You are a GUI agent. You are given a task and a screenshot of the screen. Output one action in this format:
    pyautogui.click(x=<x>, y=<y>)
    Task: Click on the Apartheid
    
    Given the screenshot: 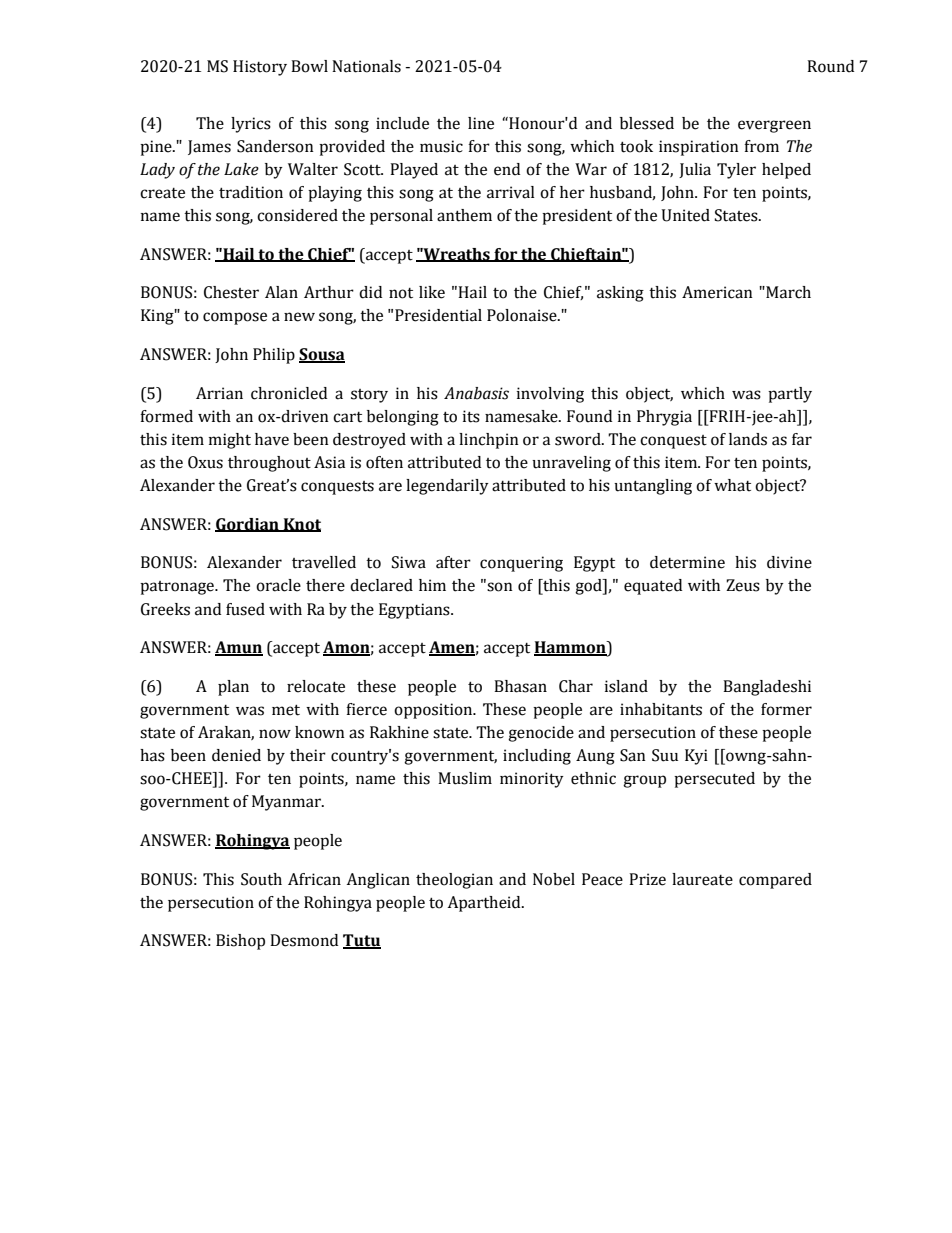 What is the action you would take?
    pyautogui.click(x=485, y=904)
